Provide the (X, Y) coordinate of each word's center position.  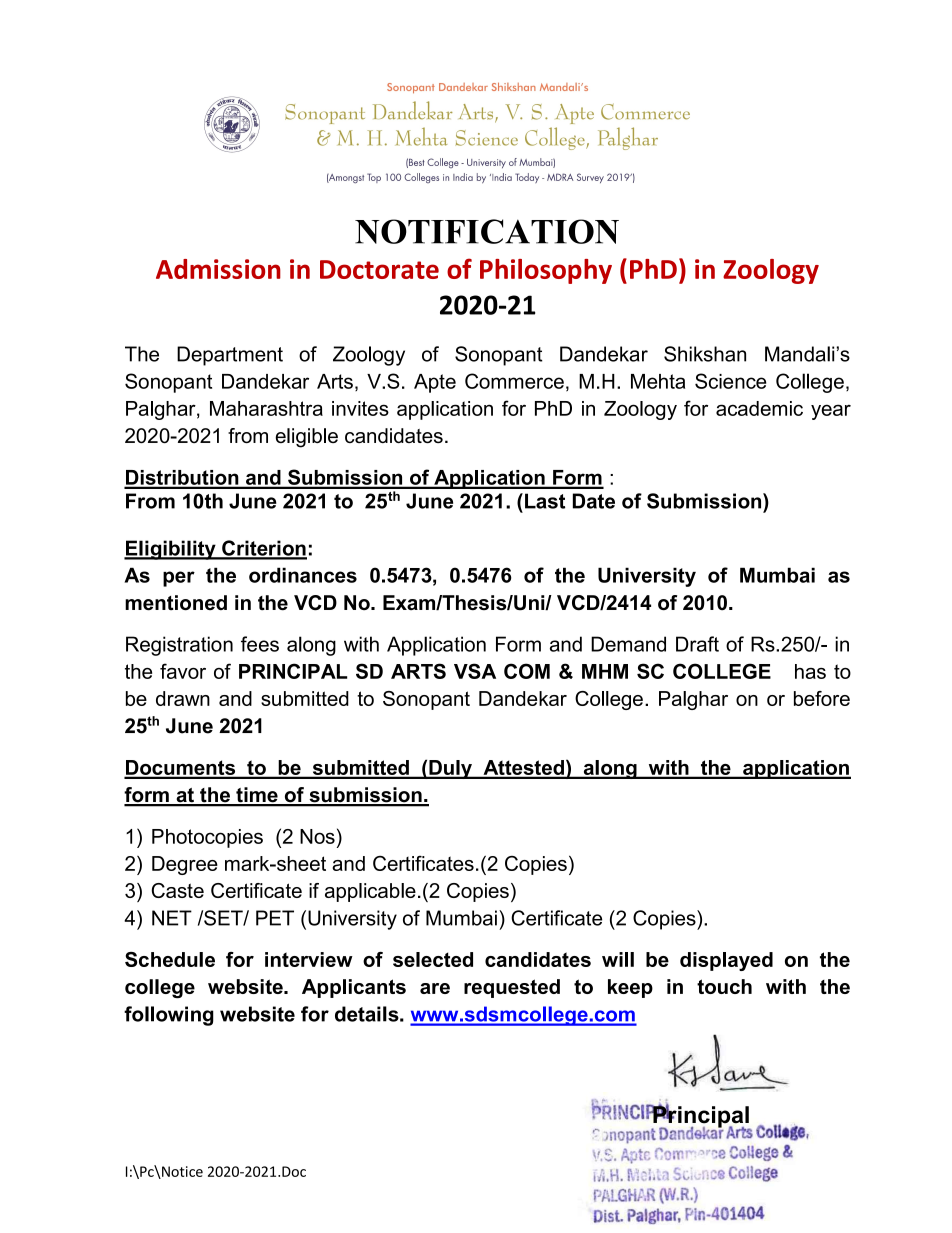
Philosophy (546, 271)
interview (309, 959)
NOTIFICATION (487, 231)
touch (724, 986)
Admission (218, 269)
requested (512, 988)
